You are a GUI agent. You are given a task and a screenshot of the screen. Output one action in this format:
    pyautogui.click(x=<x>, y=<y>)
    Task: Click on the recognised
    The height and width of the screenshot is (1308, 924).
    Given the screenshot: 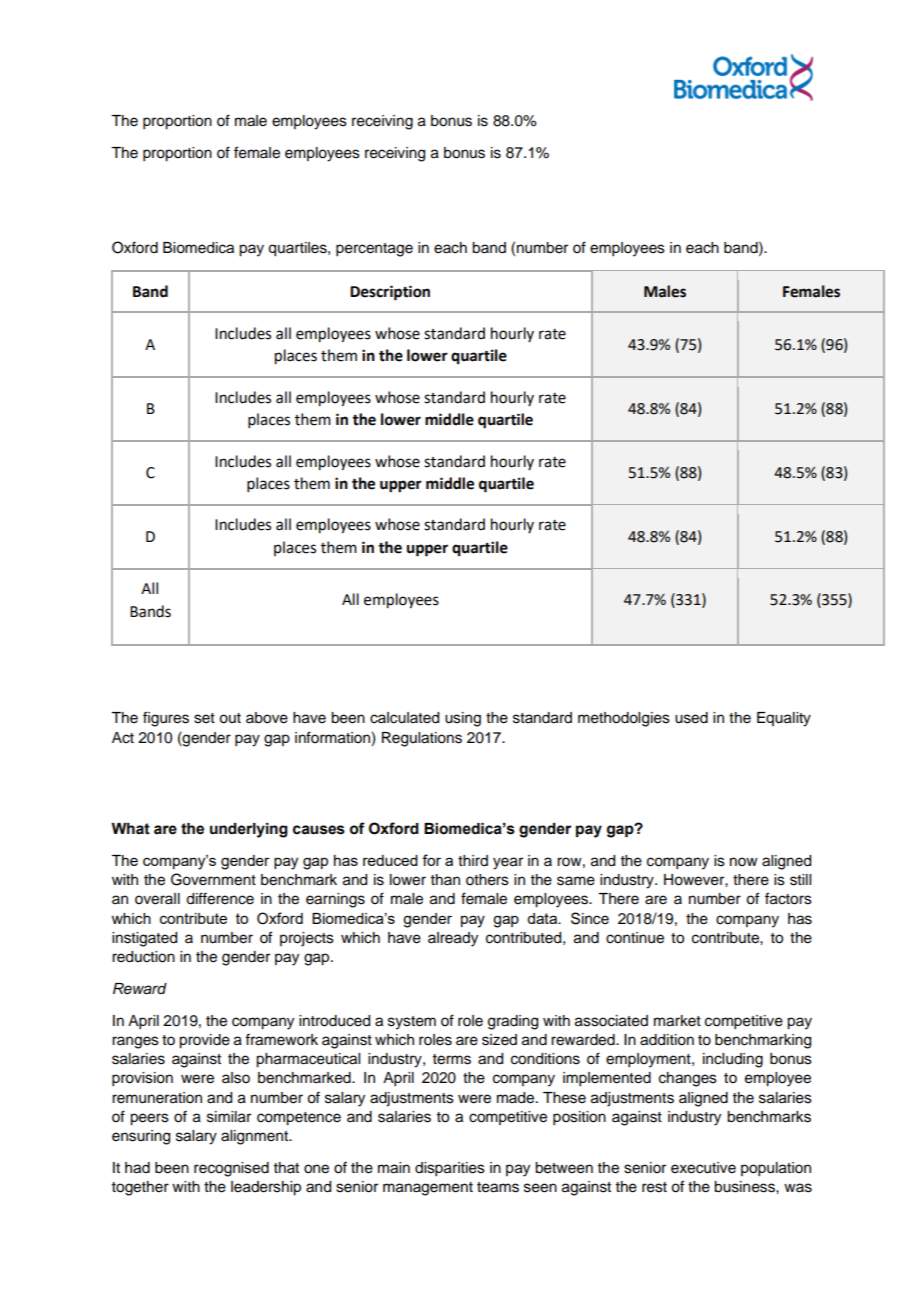 What is the action you would take?
    pyautogui.click(x=231, y=1169)
